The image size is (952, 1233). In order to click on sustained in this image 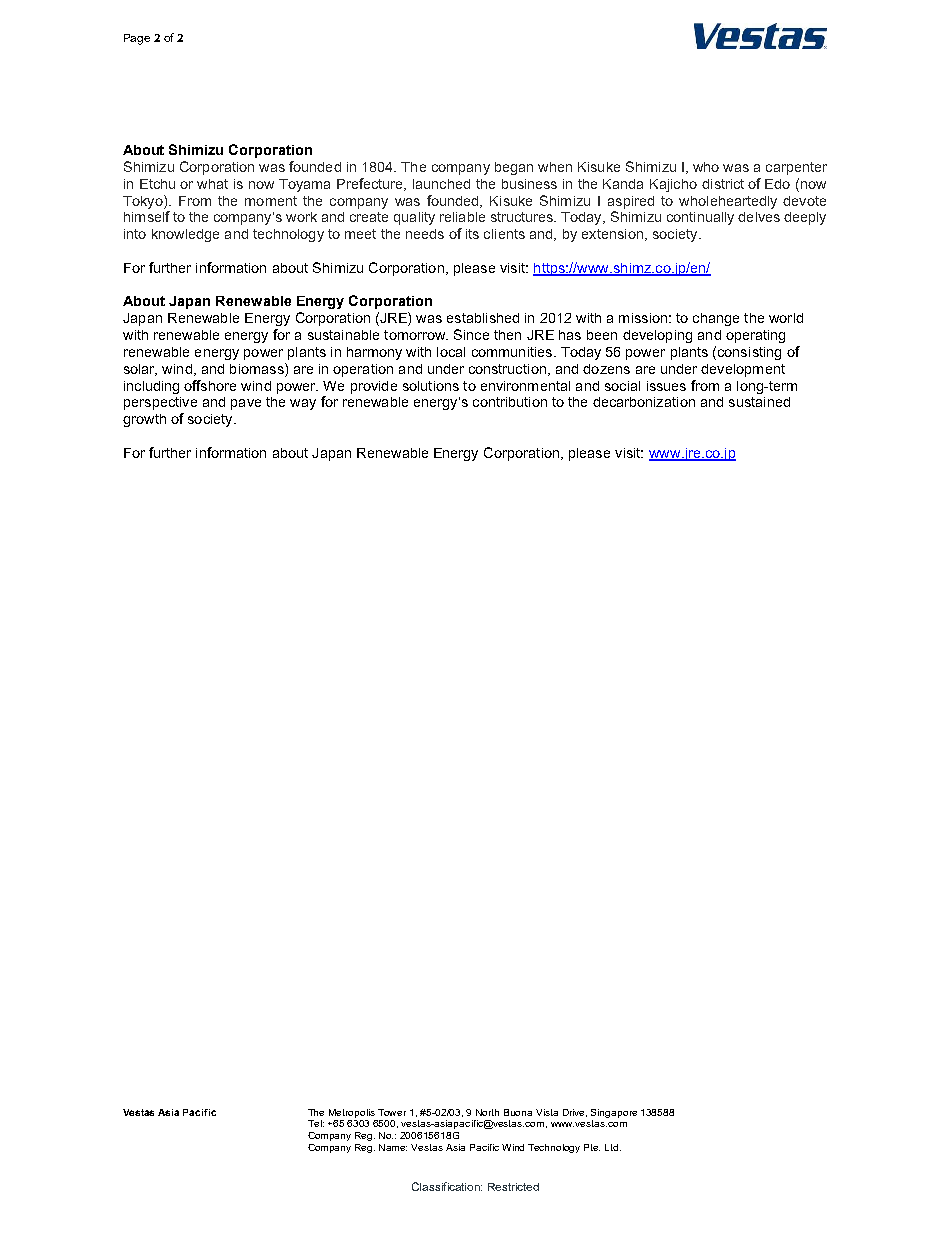, I will do `click(759, 402)`.
